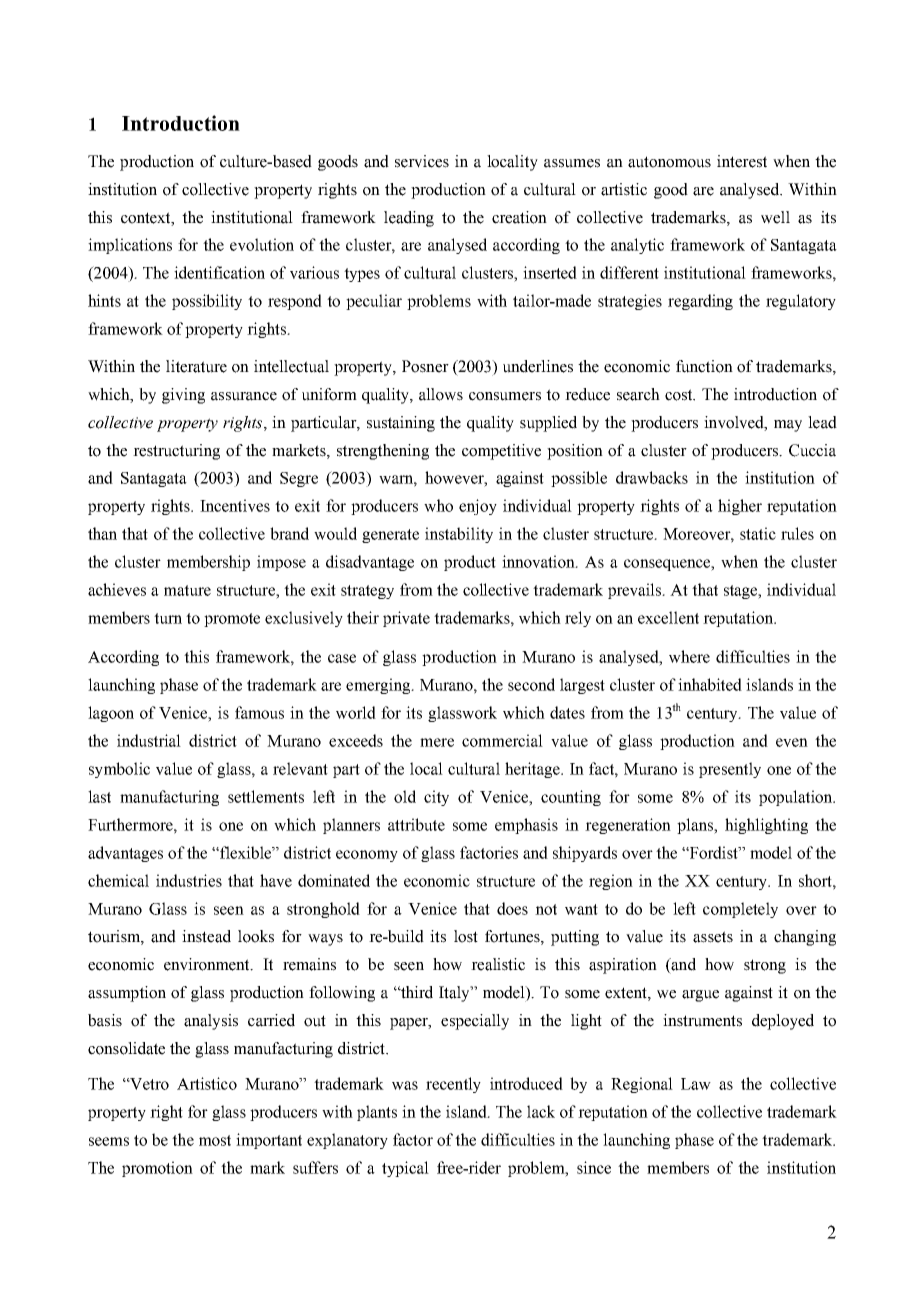  What do you see at coordinates (125, 854) in the image?
I see `advantages` at bounding box center [125, 854].
